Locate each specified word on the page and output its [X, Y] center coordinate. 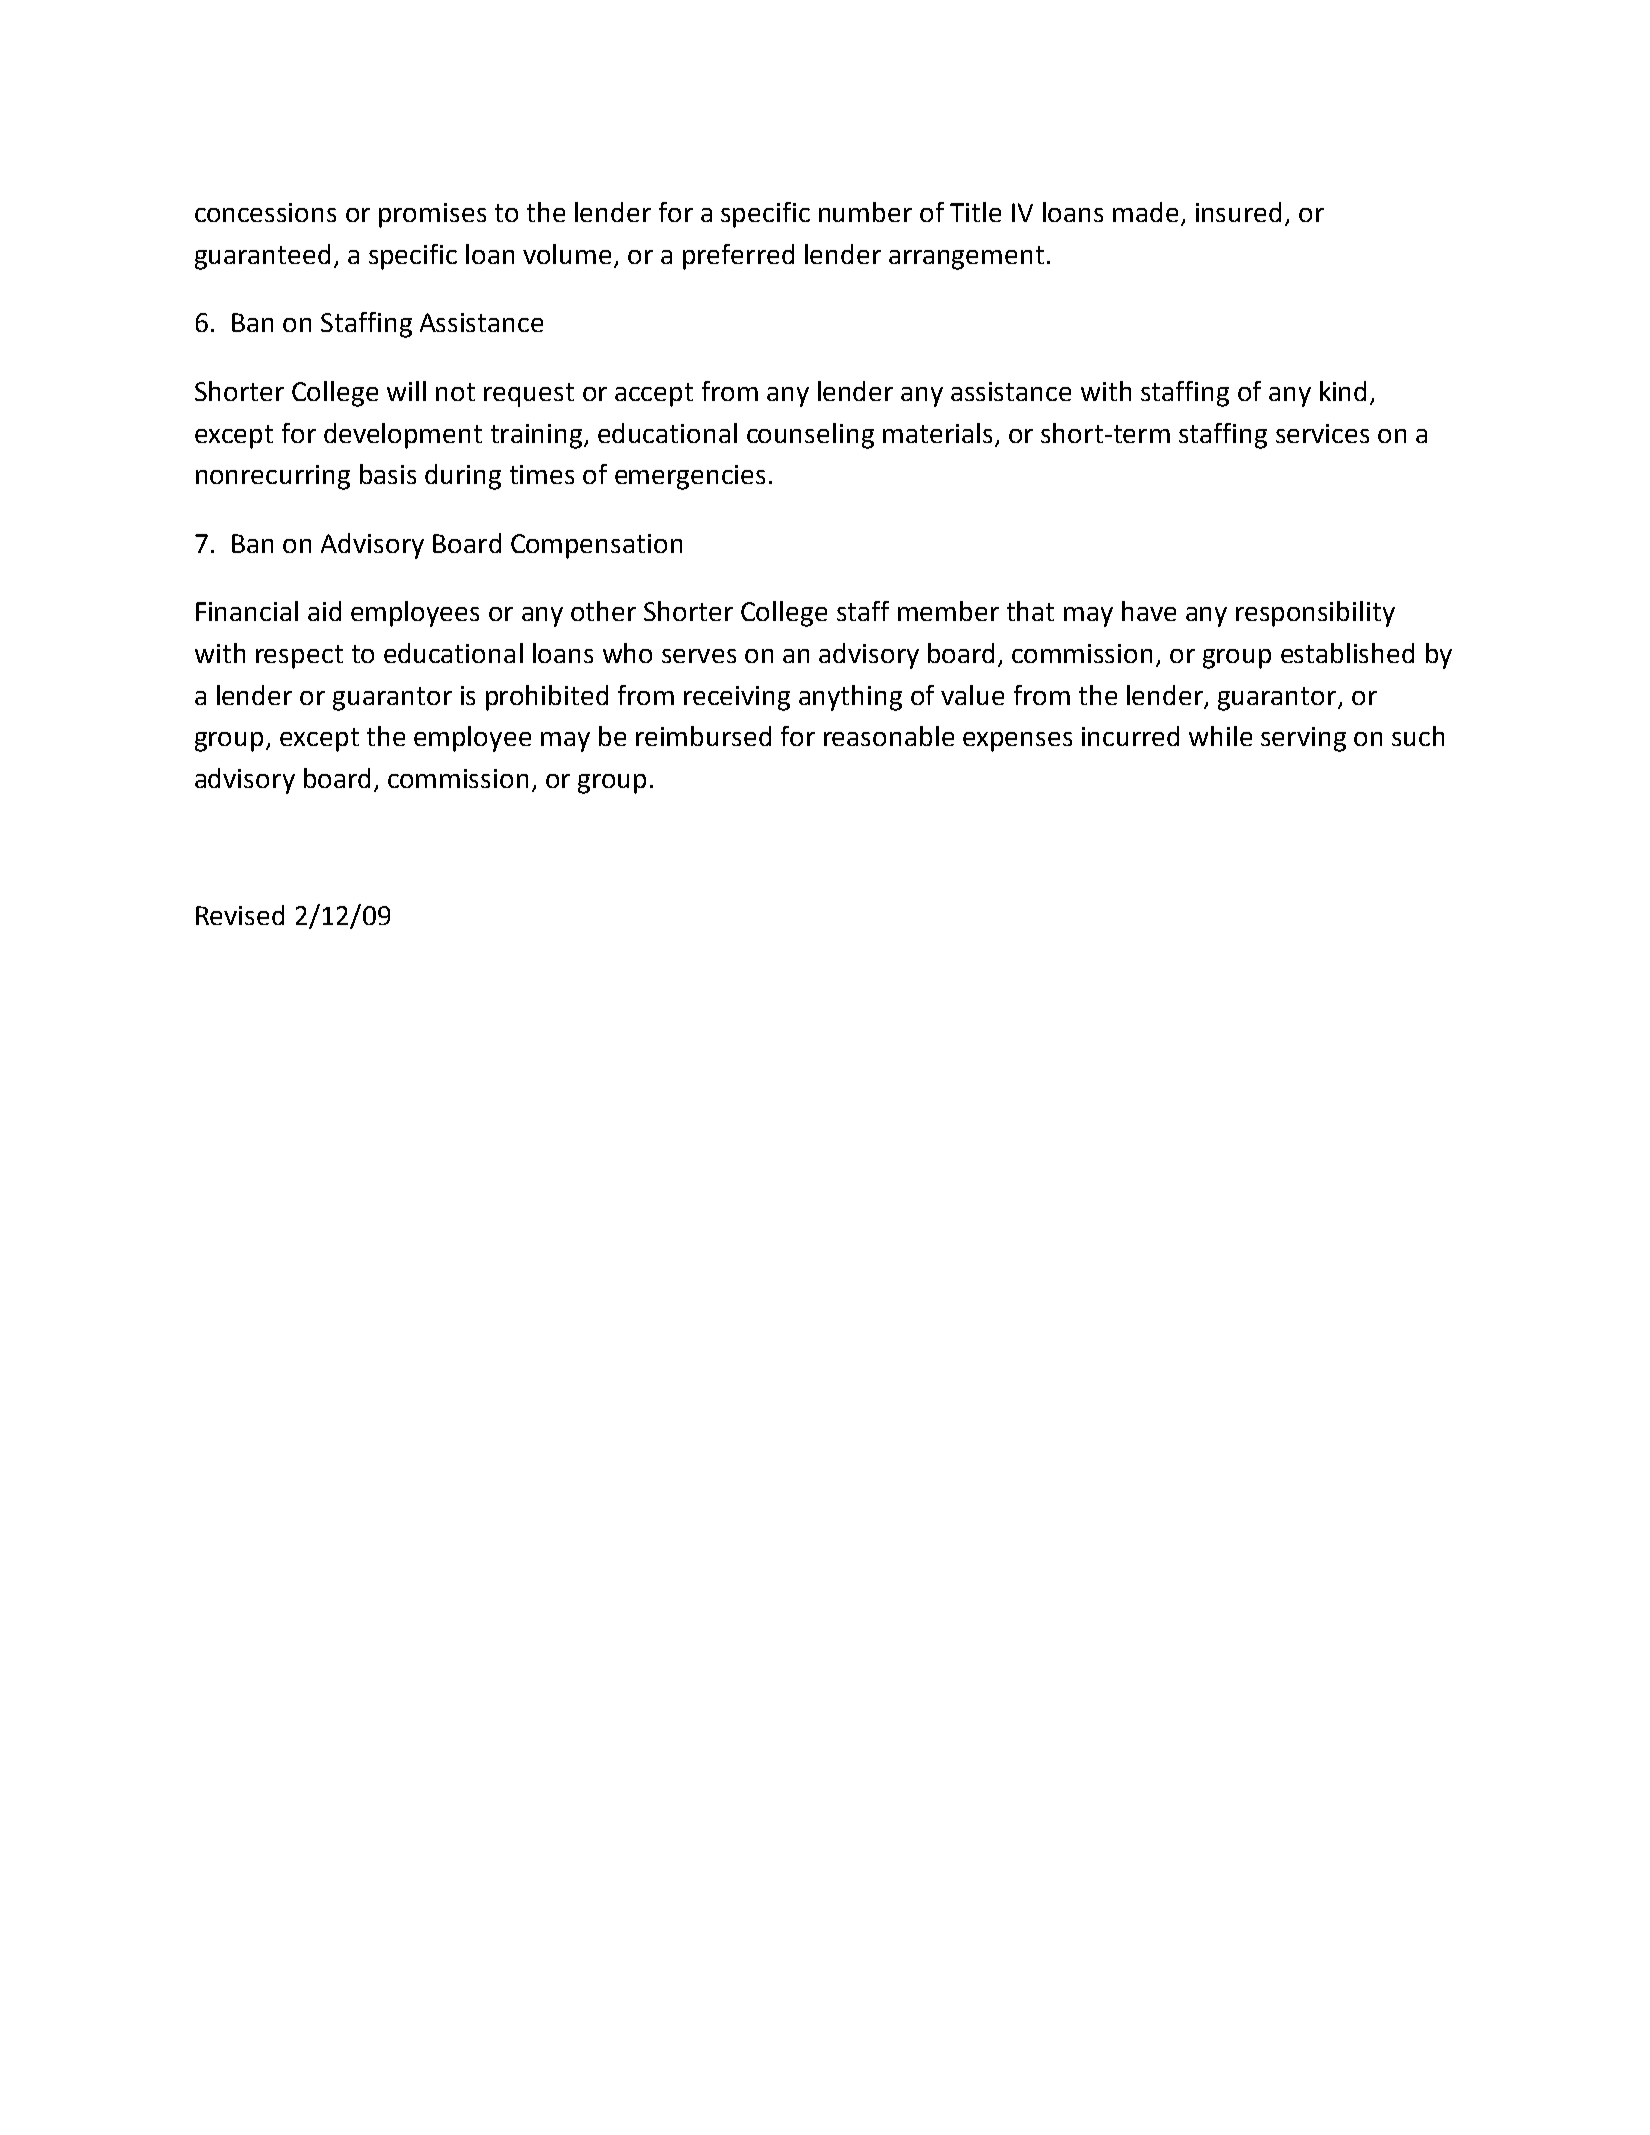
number [865, 212]
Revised [240, 915]
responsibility [1315, 614]
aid [324, 611]
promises [432, 215]
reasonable [889, 736]
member [948, 611]
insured [1238, 212]
